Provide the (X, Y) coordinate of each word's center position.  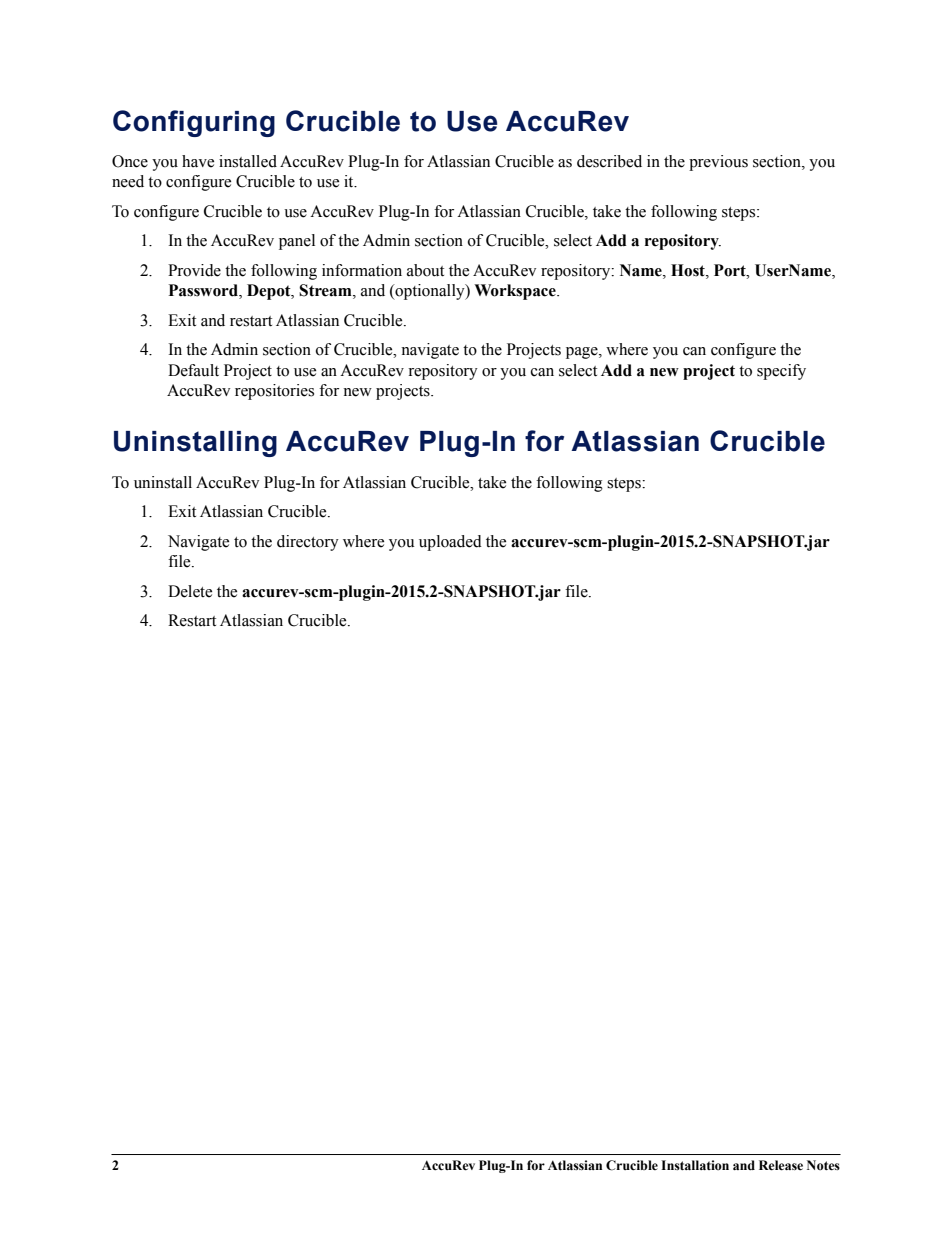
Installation (695, 1165)
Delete (190, 591)
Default (193, 370)
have (198, 161)
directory (308, 543)
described (609, 161)
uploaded (450, 543)
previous (718, 163)
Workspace (516, 292)
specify (781, 372)
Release (781, 1165)
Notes (823, 1165)
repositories (274, 392)
